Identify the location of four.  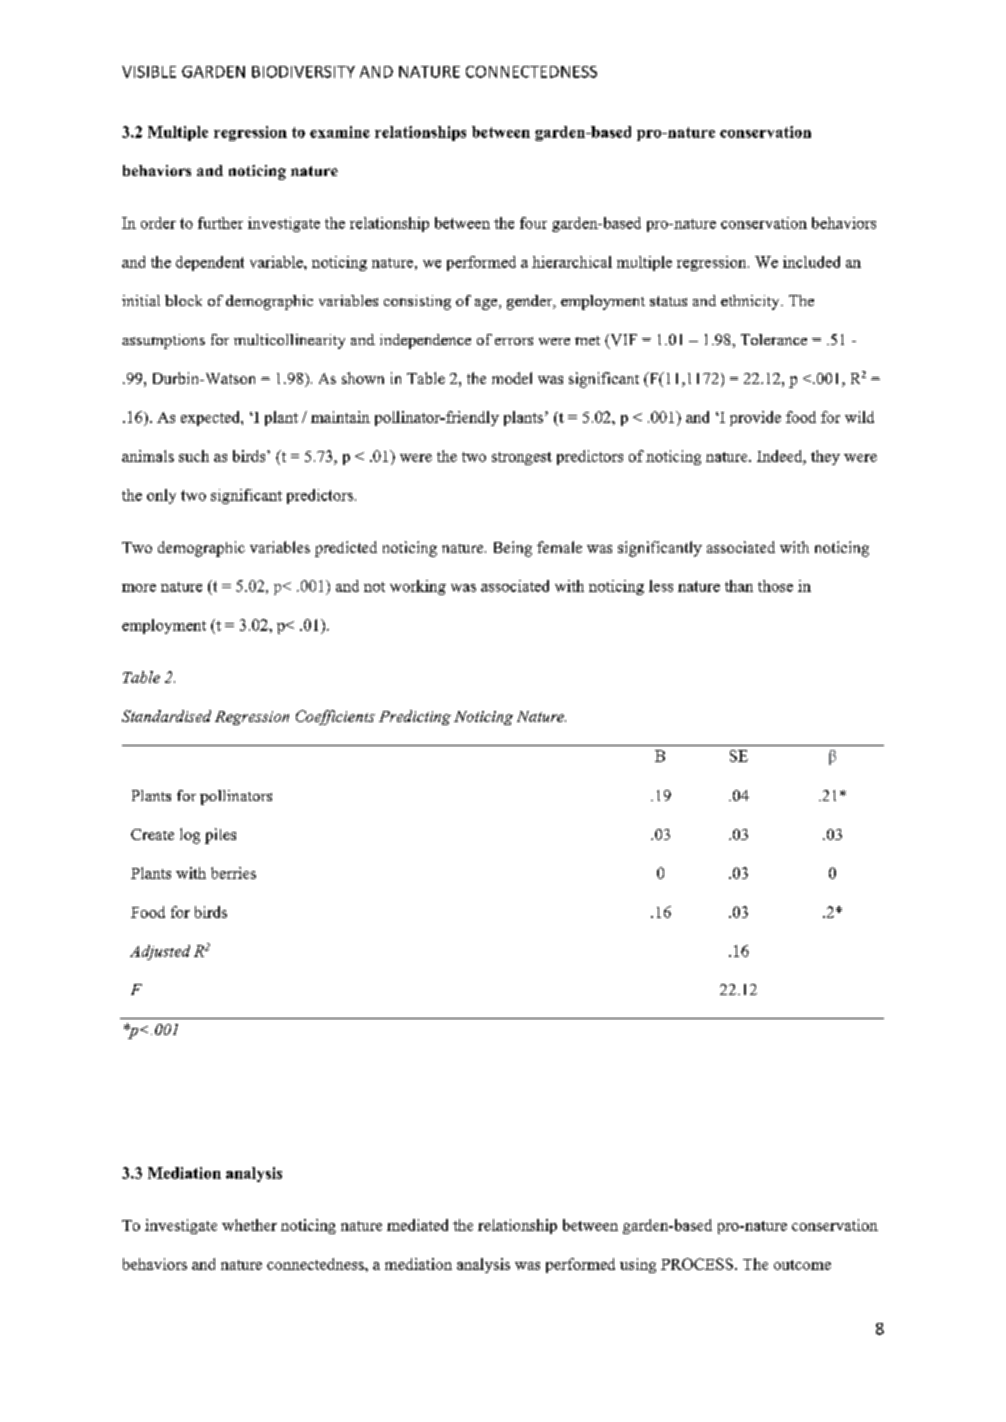
(533, 223).
